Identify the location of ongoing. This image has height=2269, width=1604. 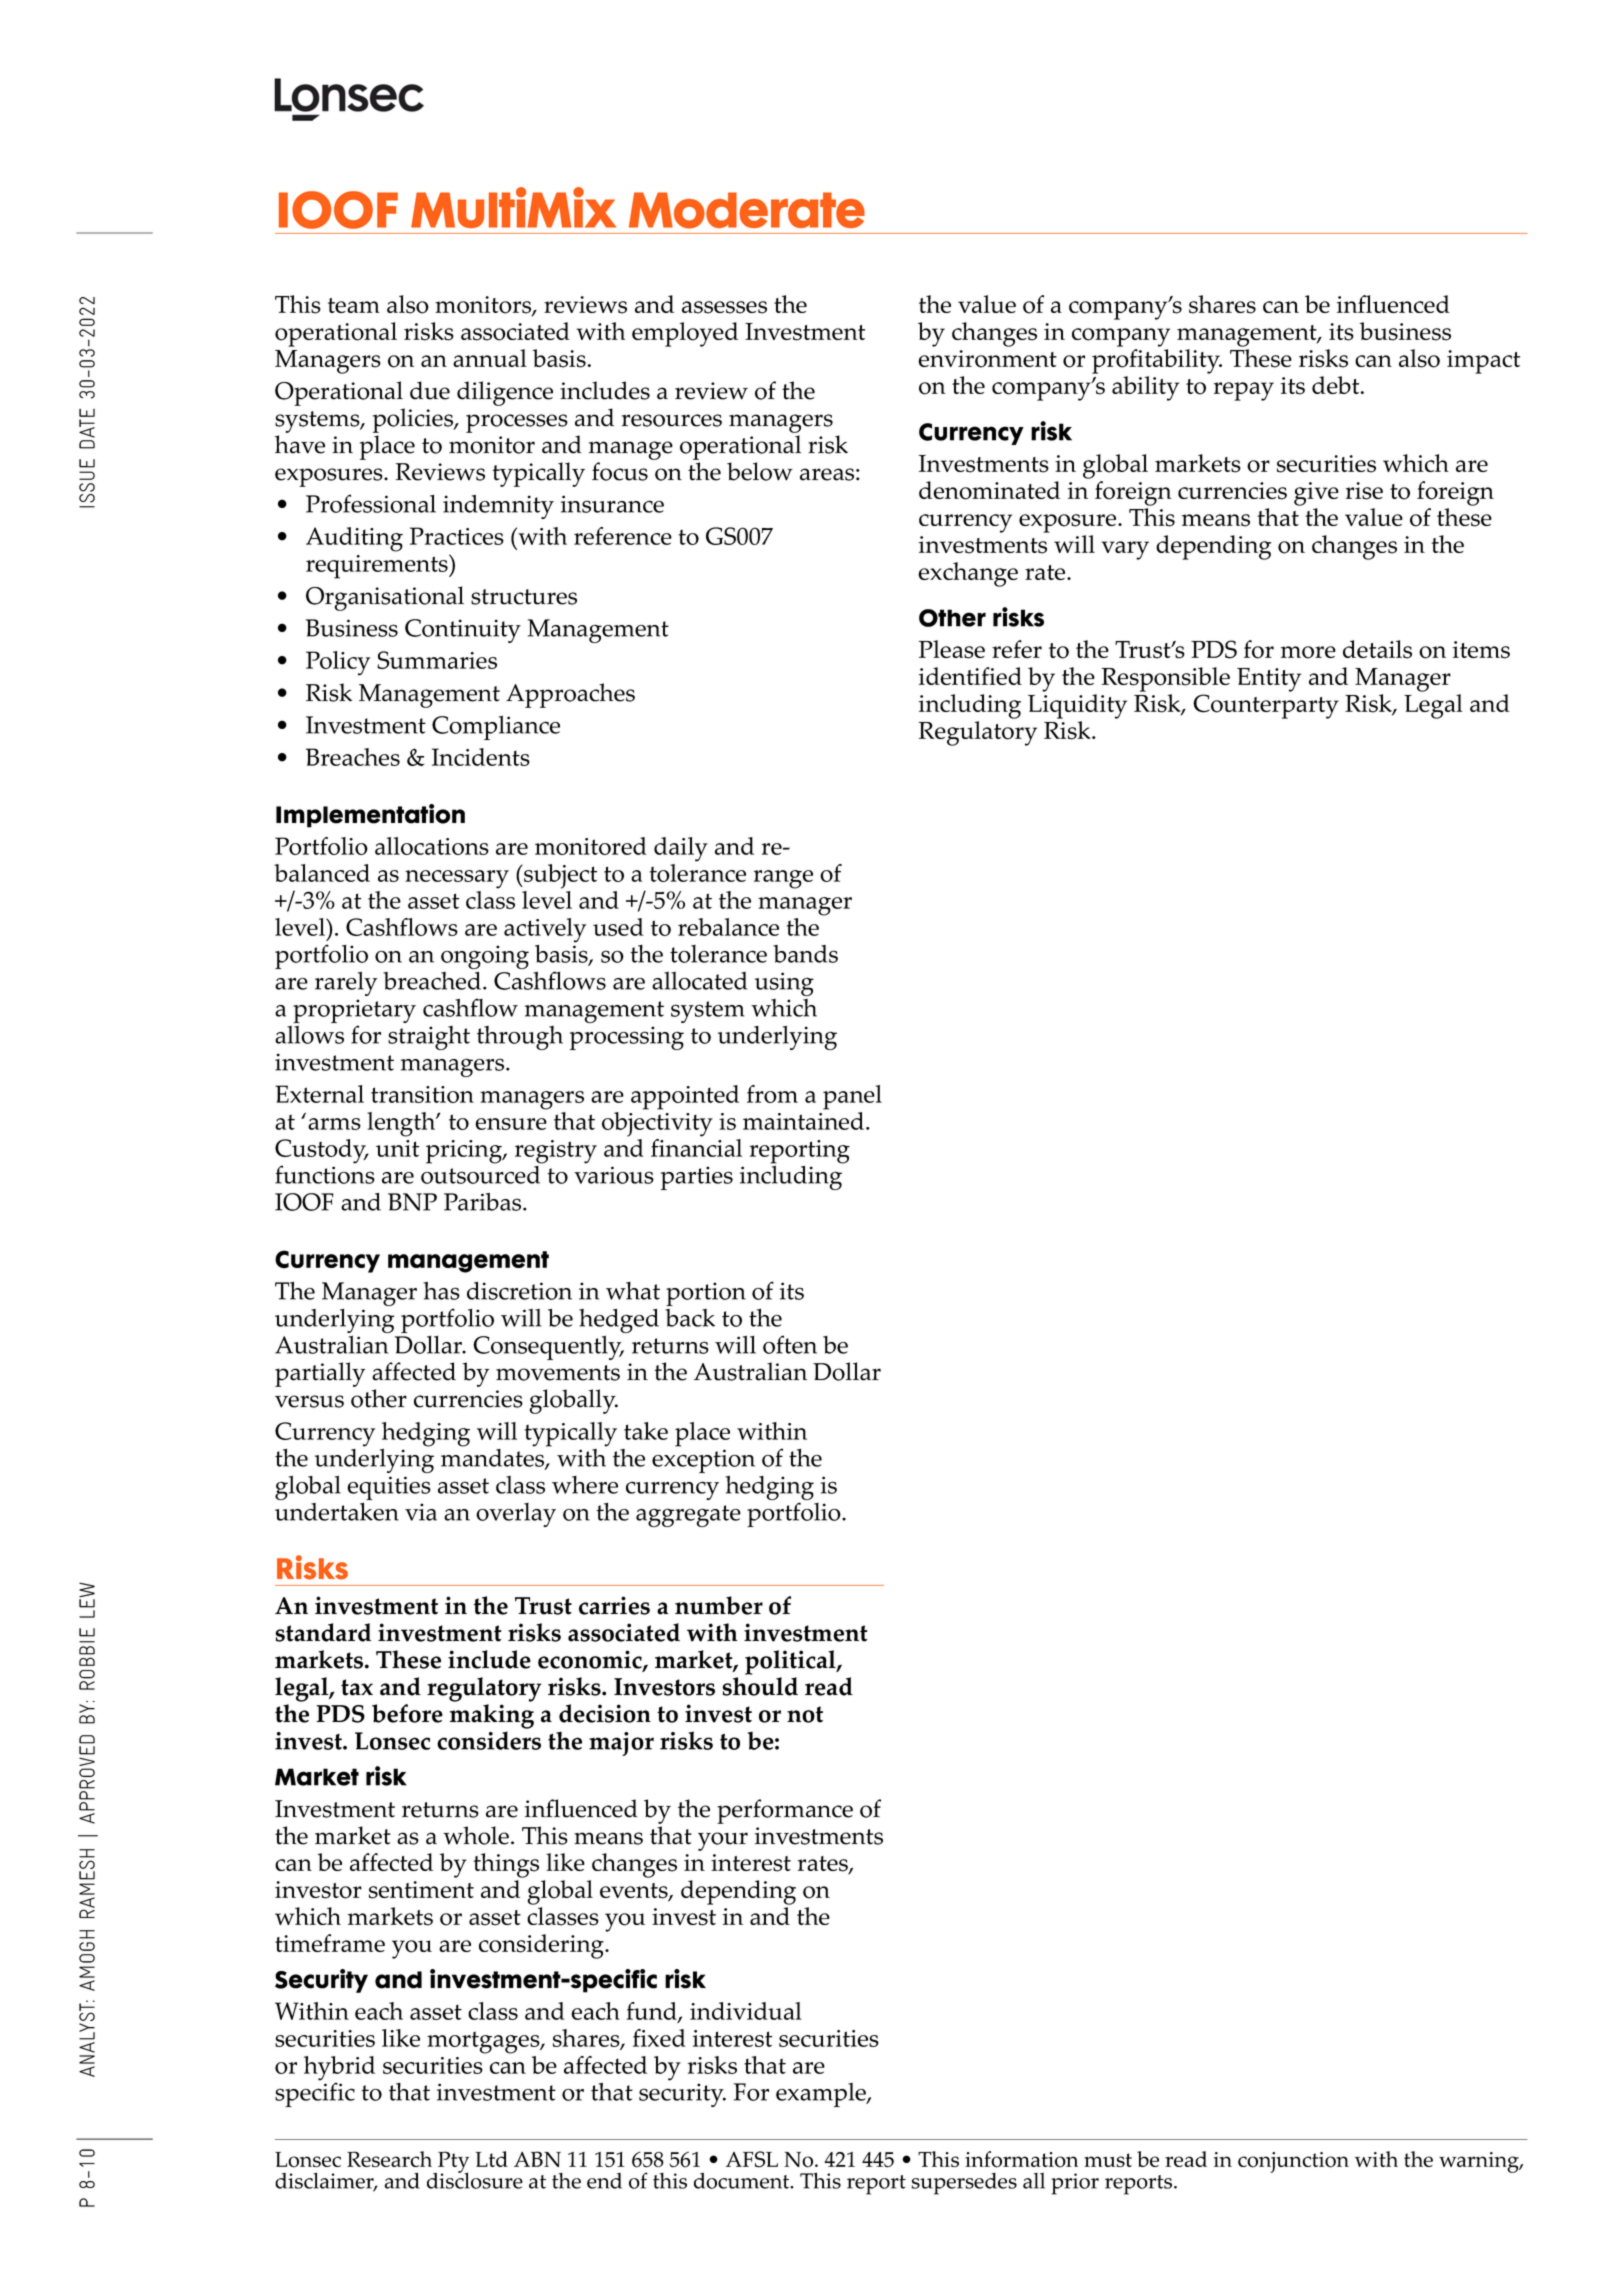
(485, 957).
